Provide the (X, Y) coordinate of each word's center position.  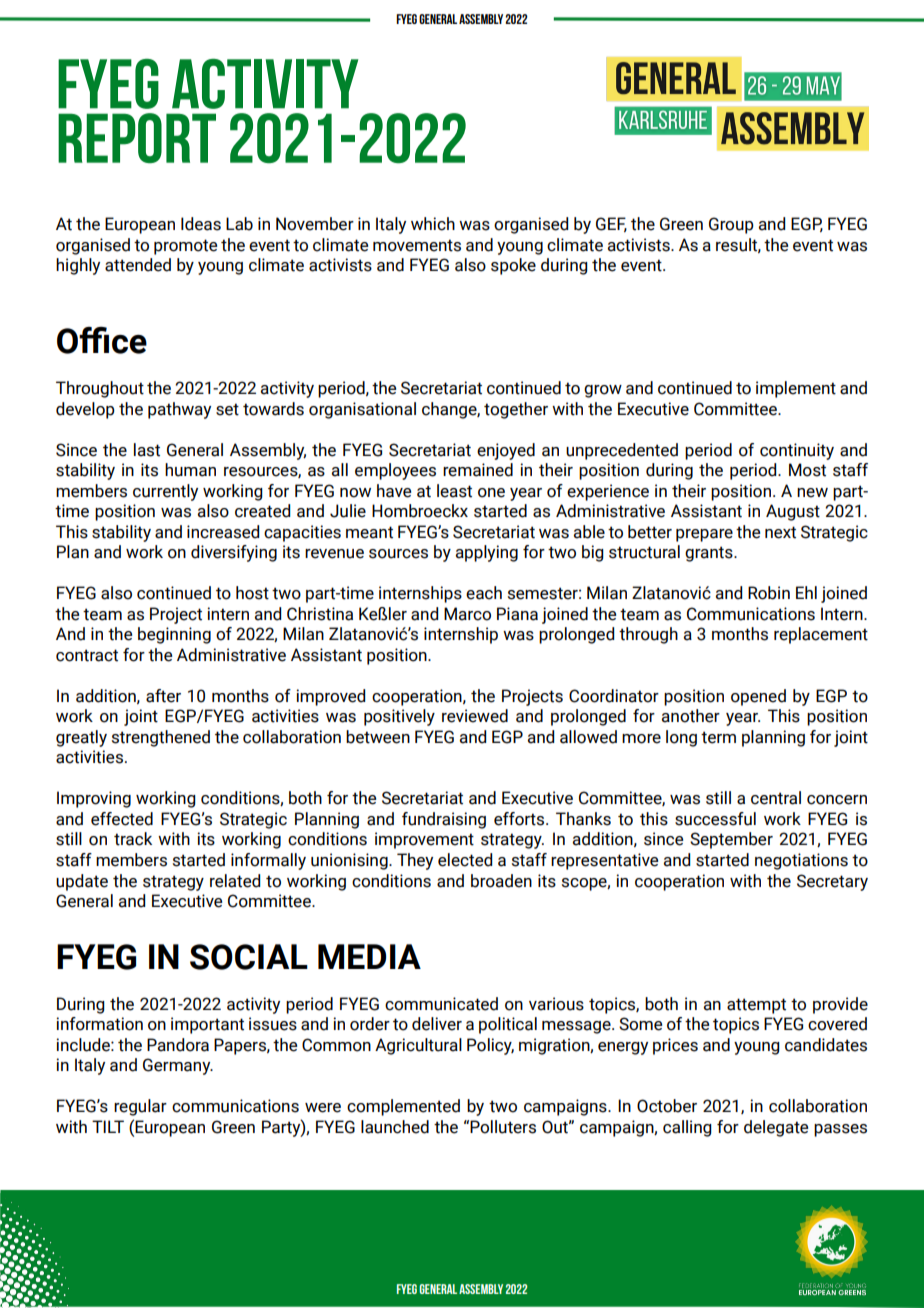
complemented (403, 1107)
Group (731, 225)
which (433, 224)
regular (140, 1107)
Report (137, 138)
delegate (776, 1128)
